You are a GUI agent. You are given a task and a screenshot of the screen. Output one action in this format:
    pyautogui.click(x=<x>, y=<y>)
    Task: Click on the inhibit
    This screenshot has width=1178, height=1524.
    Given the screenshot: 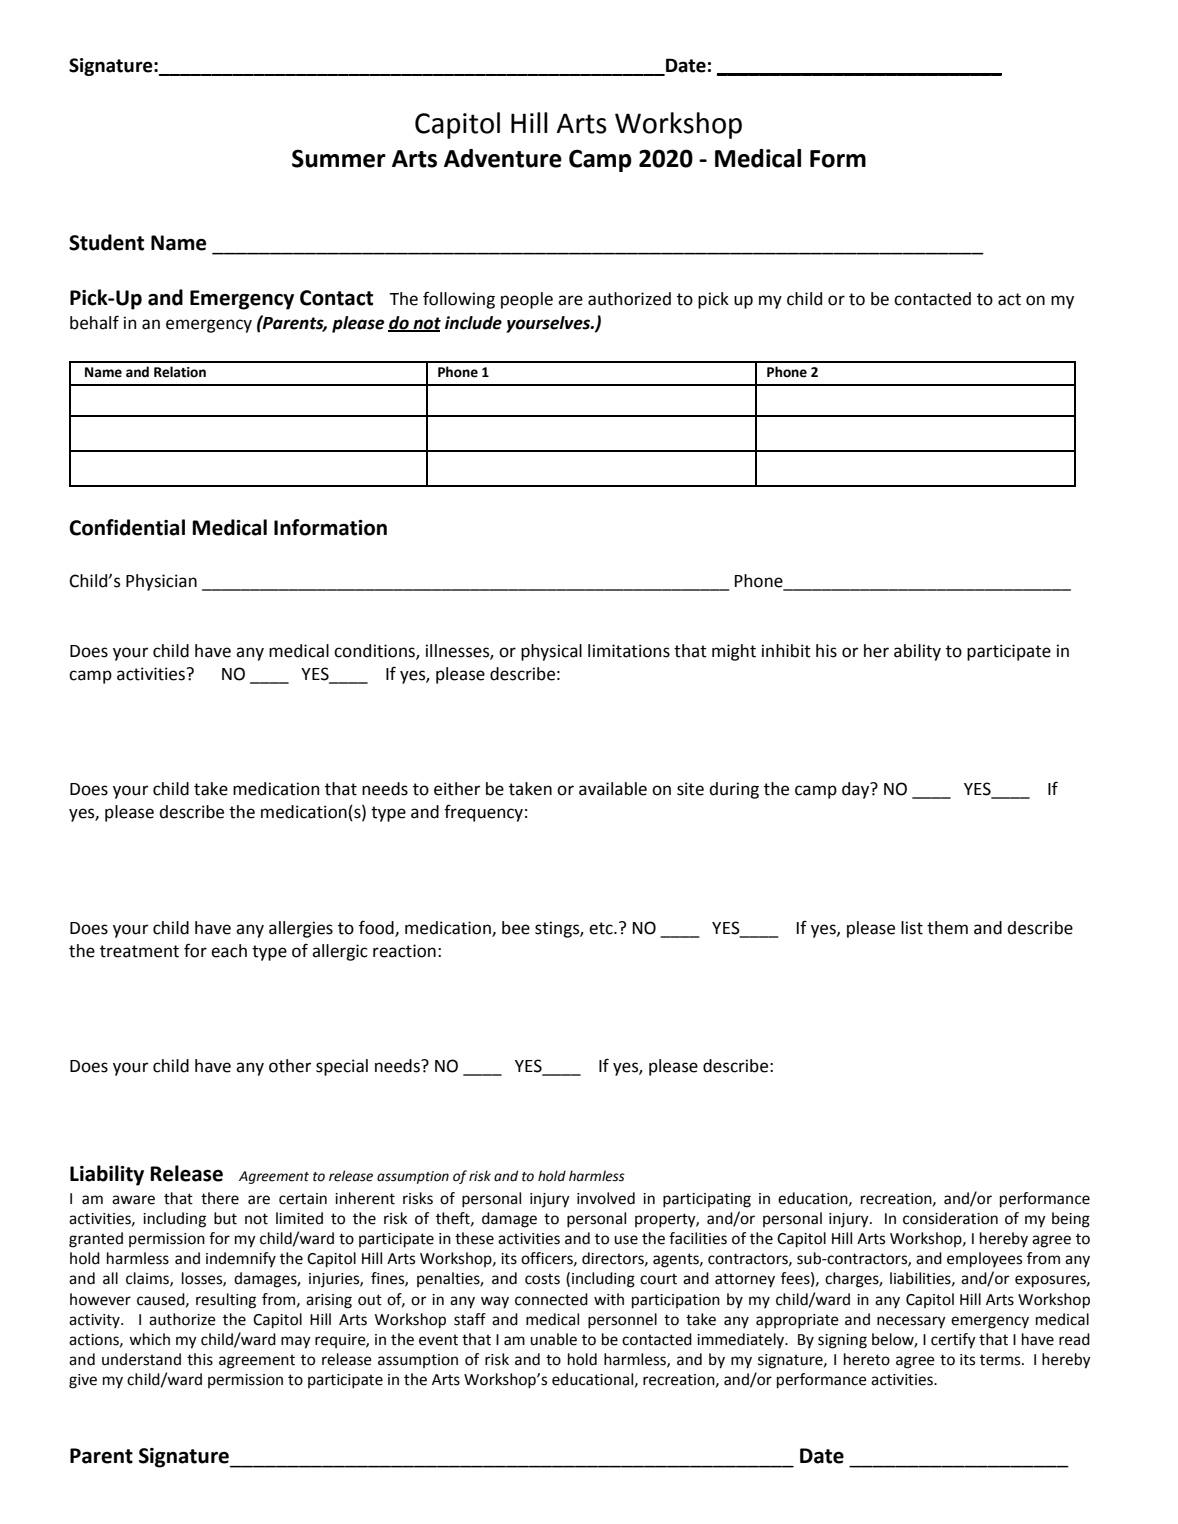 What is the action you would take?
    pyautogui.click(x=786, y=651)
